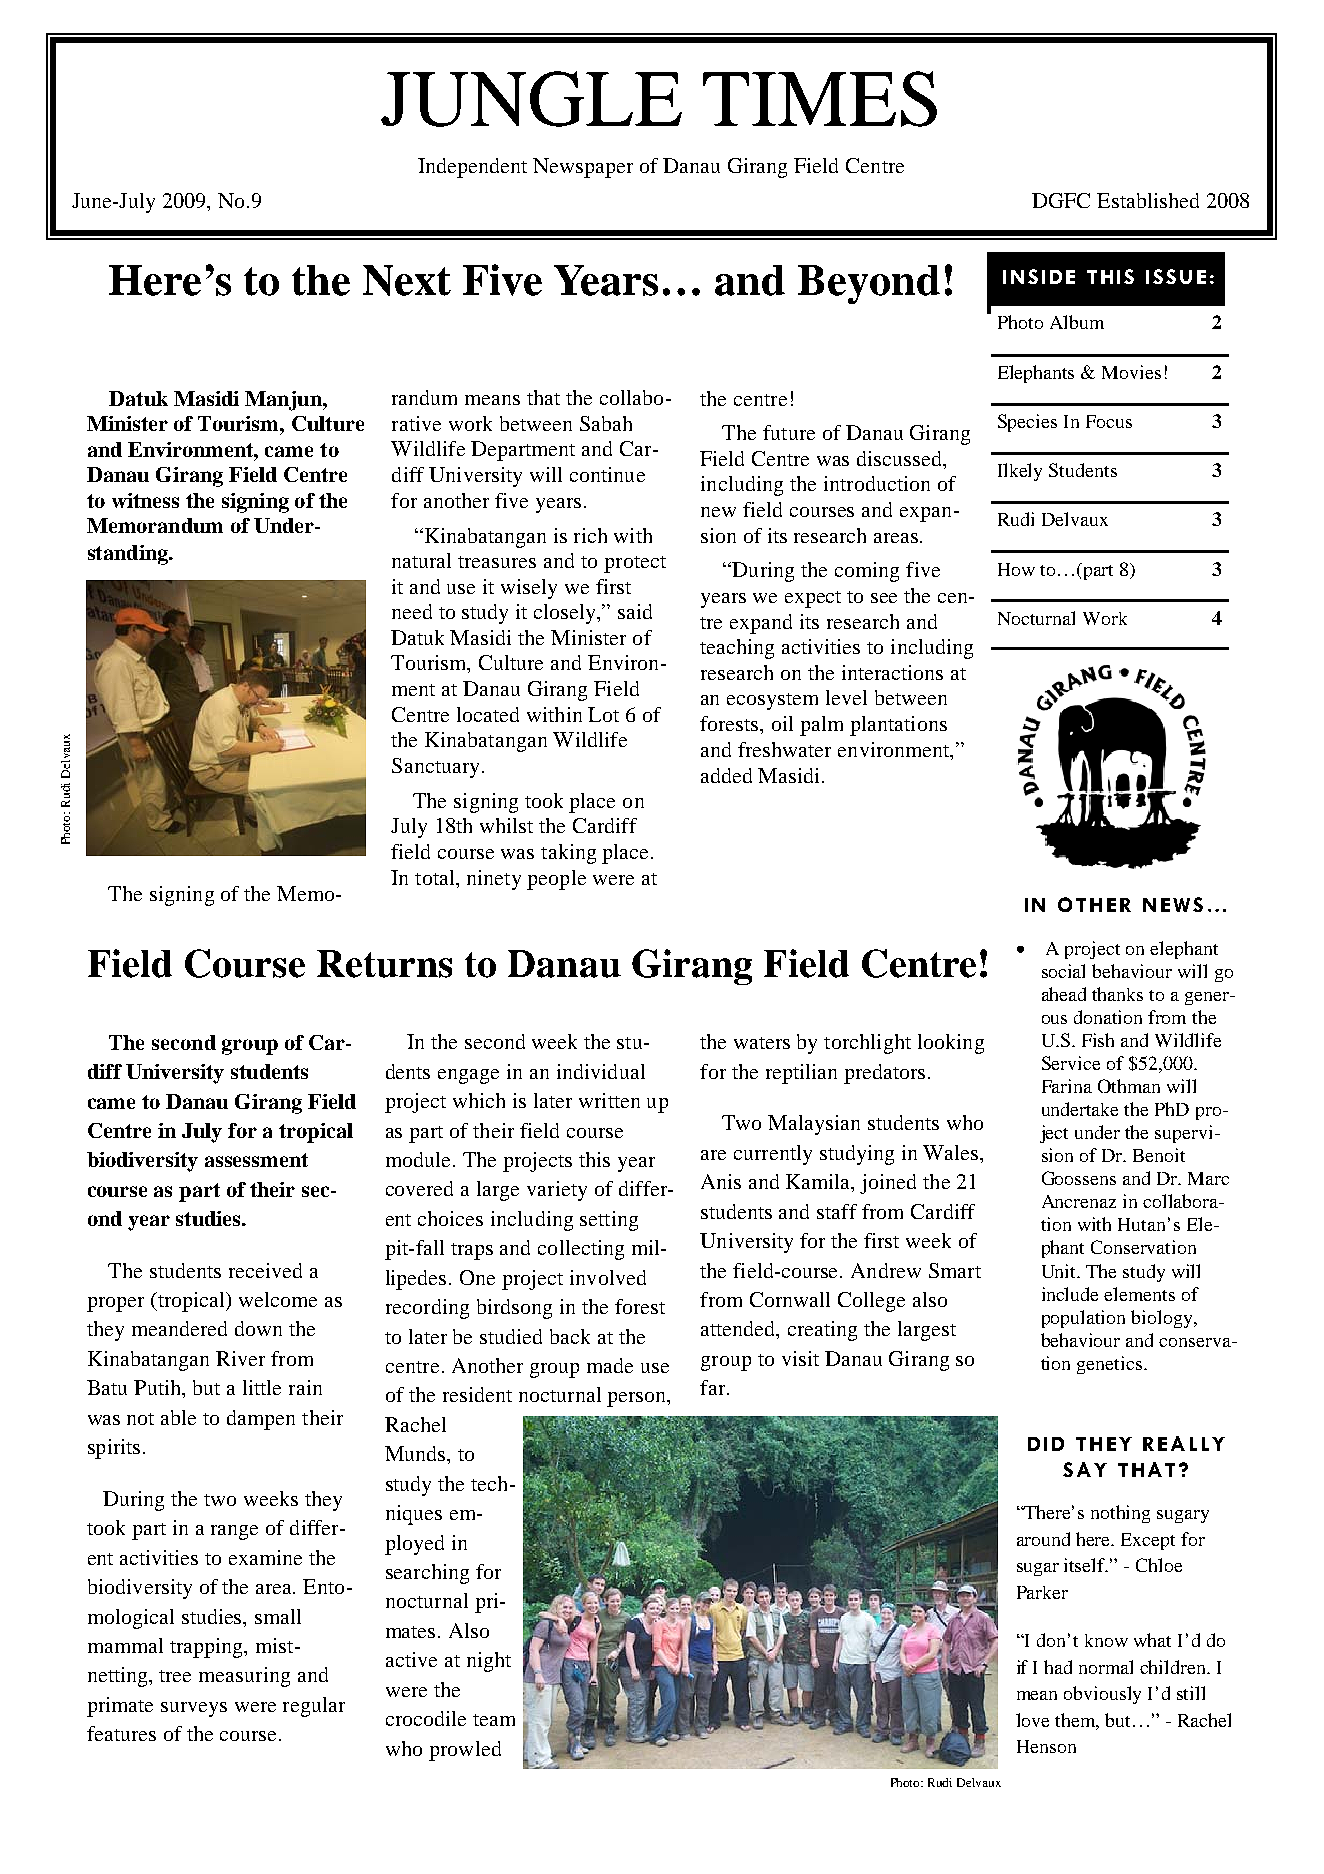 This document has height=1874, width=1324. Describe the element at coordinates (635, 611) in the document. I see `said` at that location.
